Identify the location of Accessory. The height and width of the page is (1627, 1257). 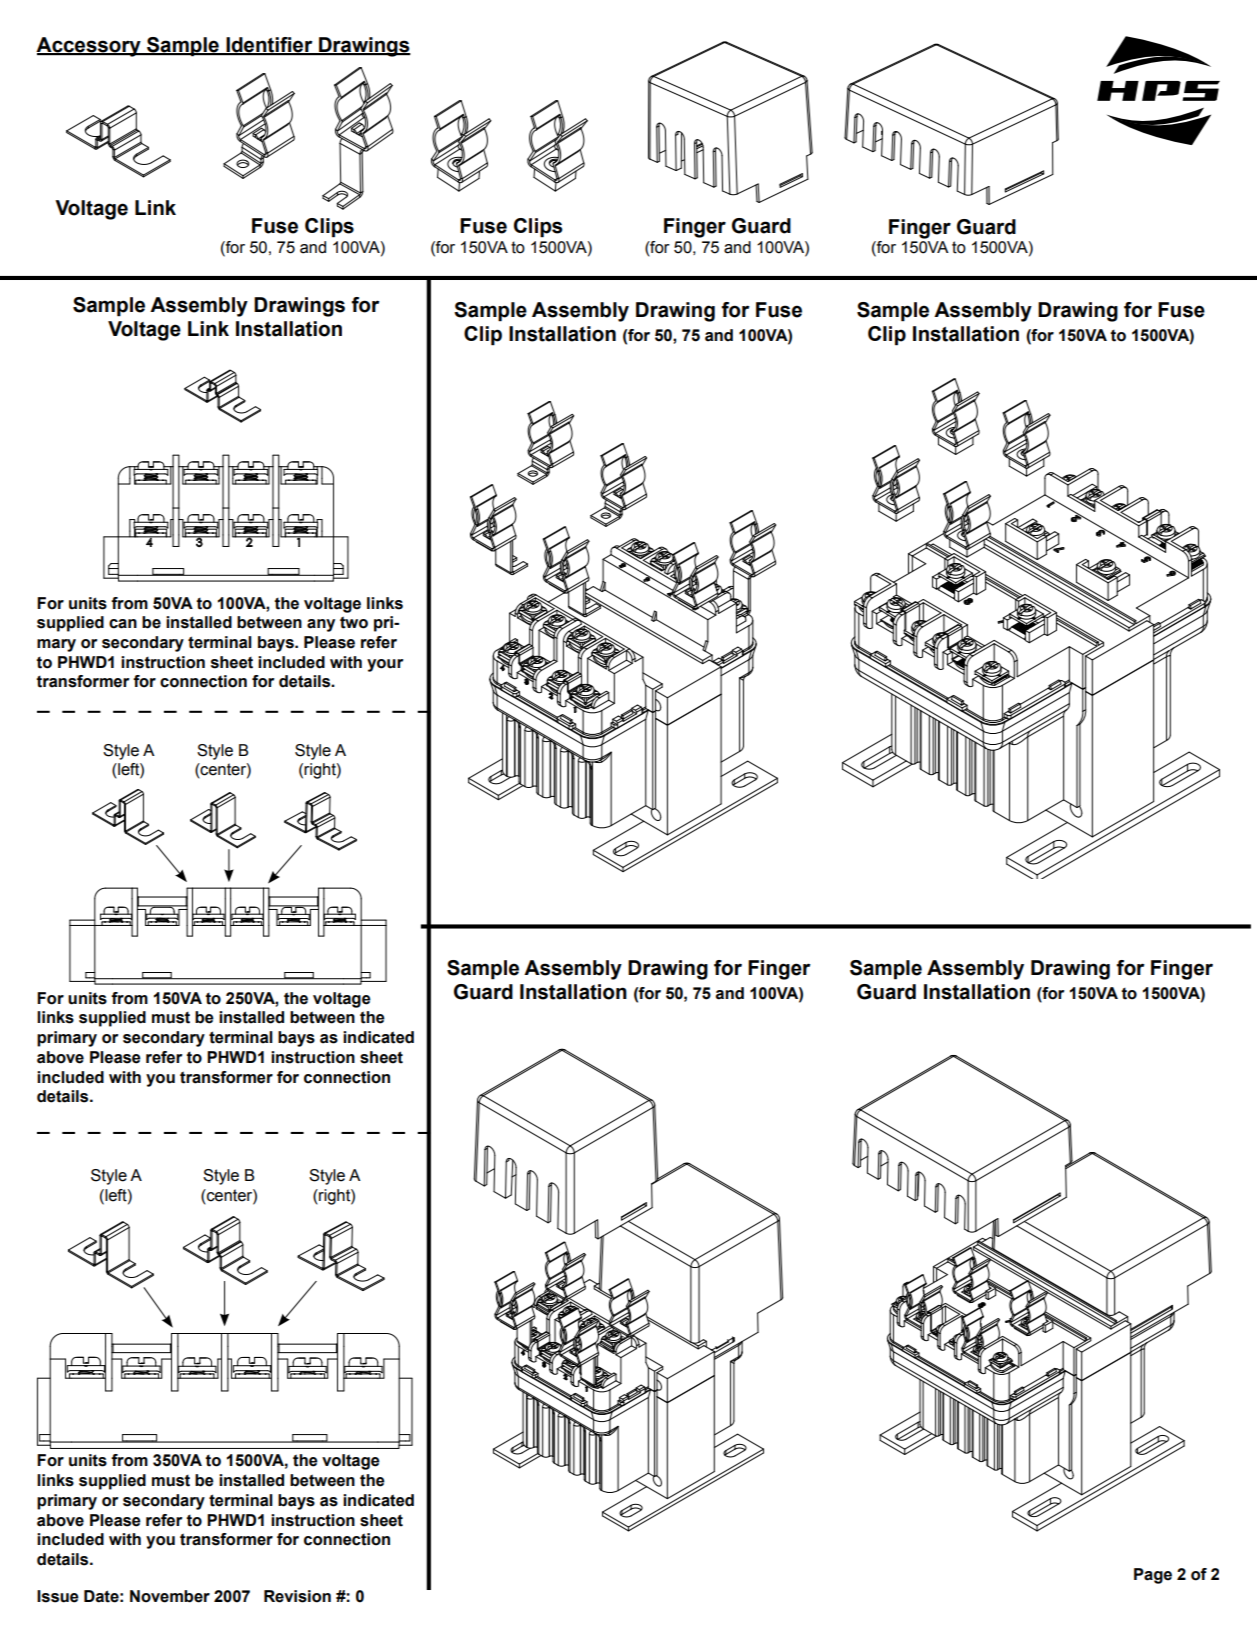
(89, 47).
